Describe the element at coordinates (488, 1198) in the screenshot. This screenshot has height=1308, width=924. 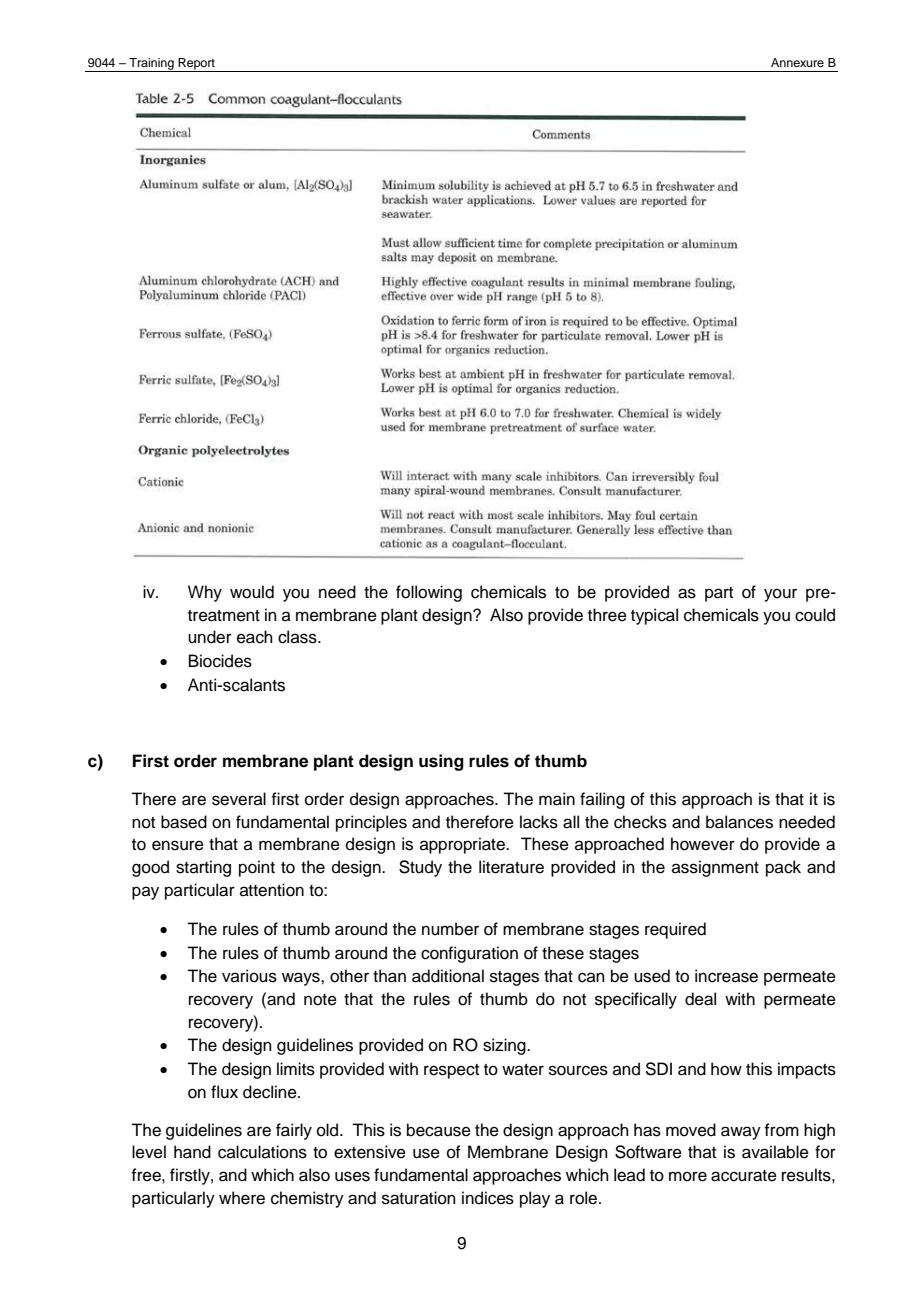
I see `indices` at that location.
